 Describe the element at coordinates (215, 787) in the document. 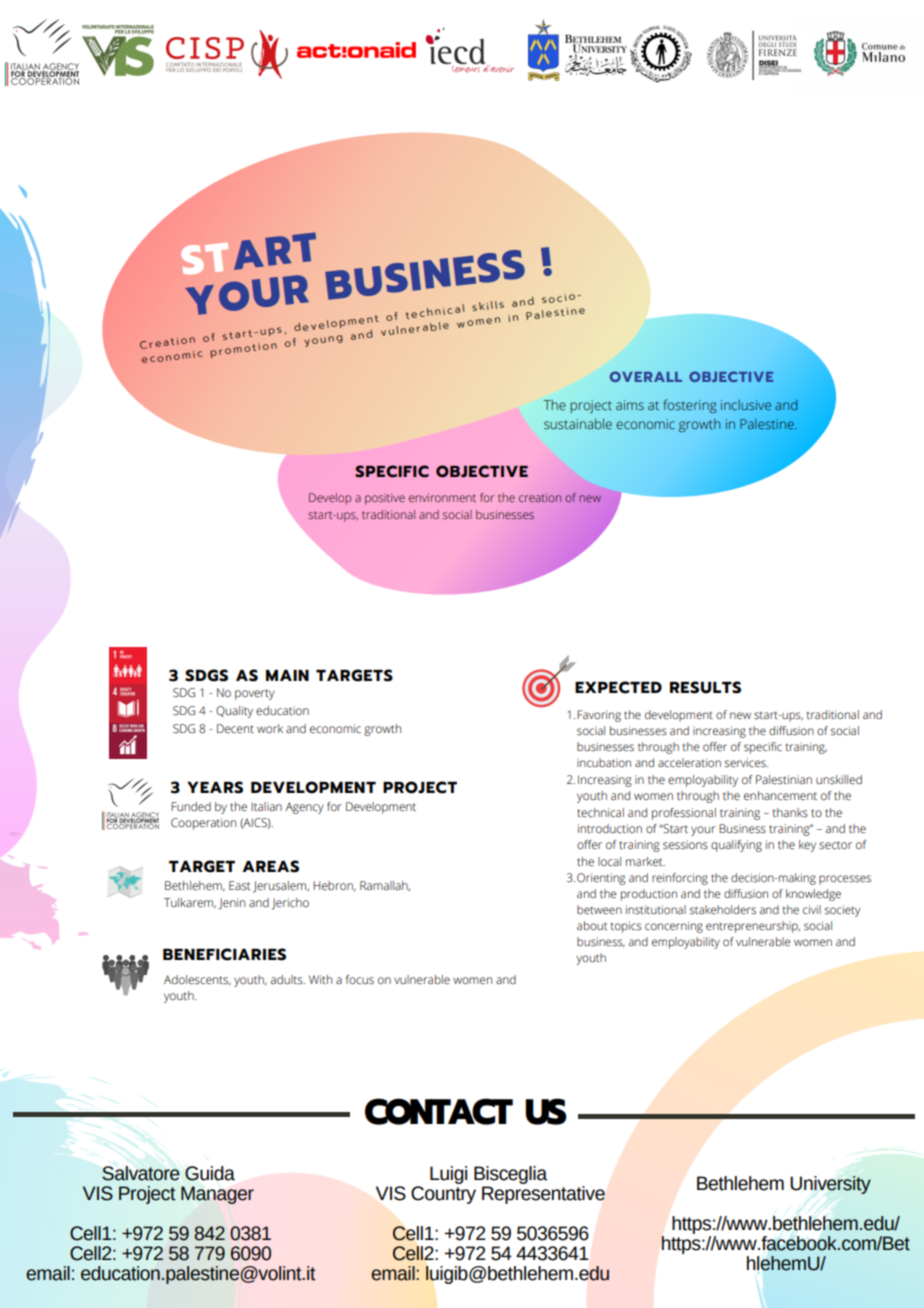

I see `YEARS` at that location.
